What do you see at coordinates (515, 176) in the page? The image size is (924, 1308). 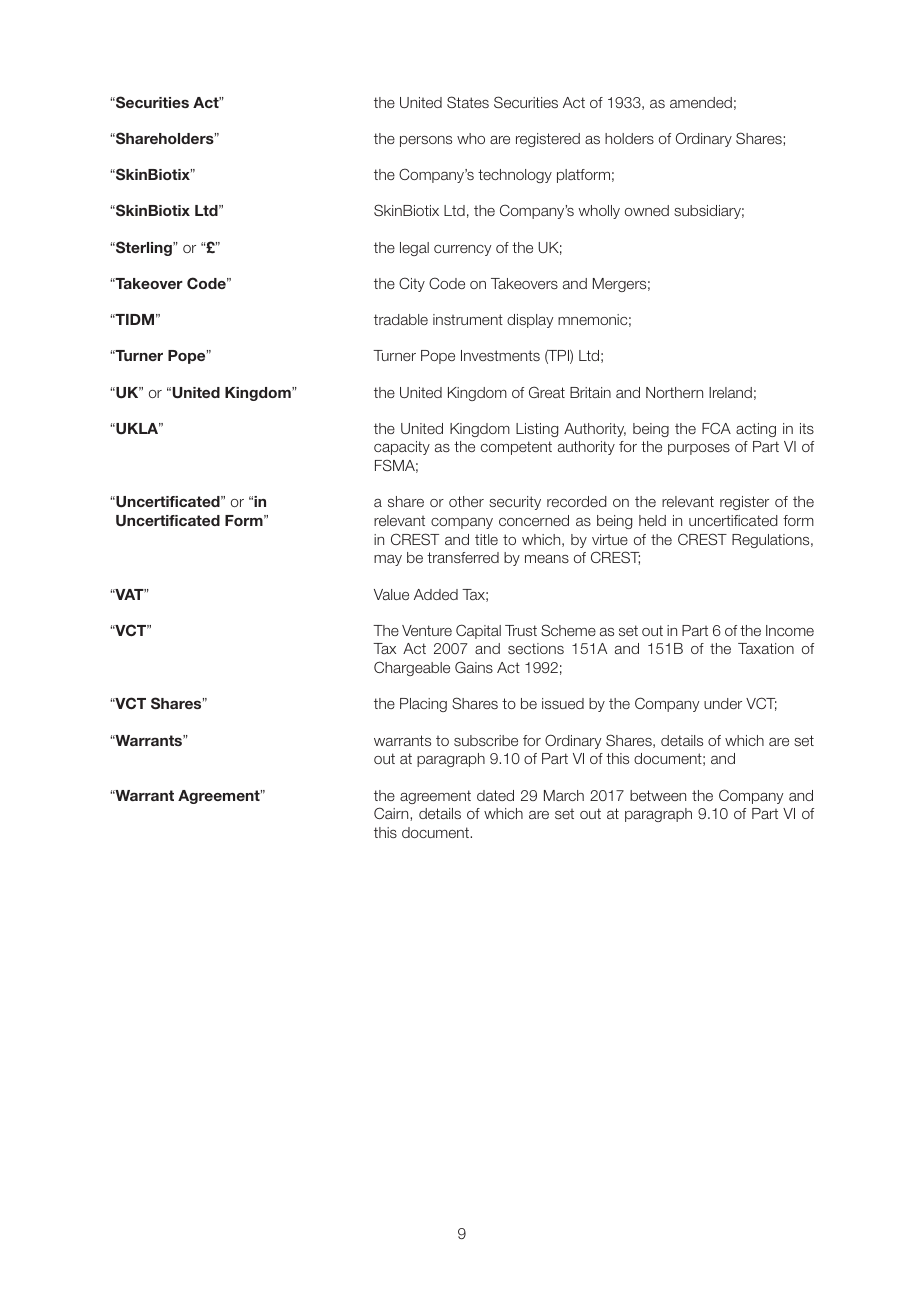 I see `technology` at bounding box center [515, 176].
